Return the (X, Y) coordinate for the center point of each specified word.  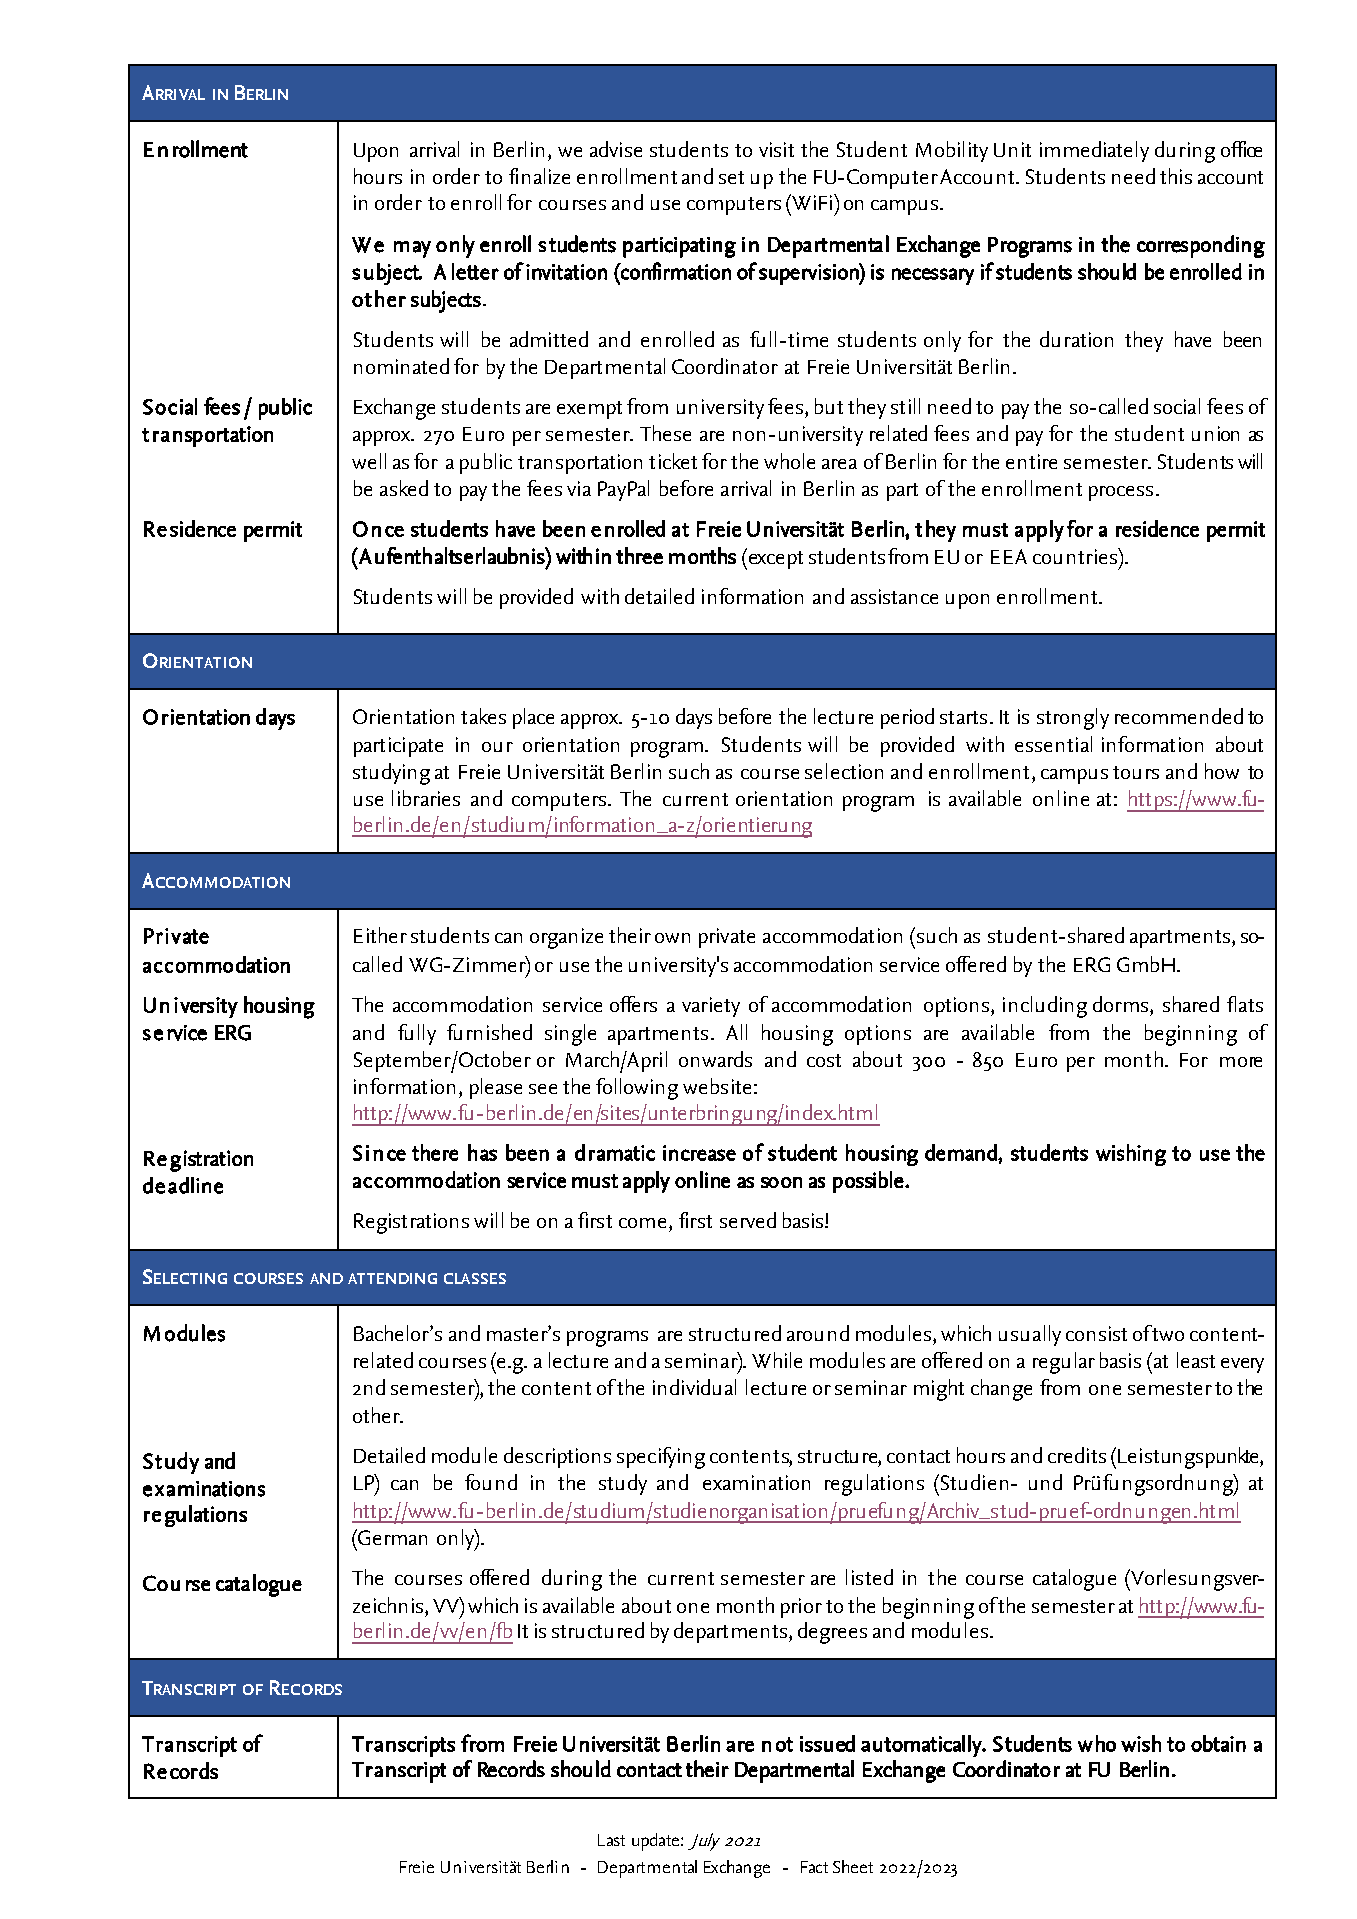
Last (611, 1840)
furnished (489, 1032)
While (777, 1360)
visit (776, 149)
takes (483, 716)
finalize (539, 176)
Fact (814, 1867)
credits (1077, 1455)
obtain (1218, 1743)
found (491, 1482)
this (1176, 176)
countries (1076, 556)
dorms (1120, 1004)
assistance (894, 596)
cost (824, 1060)
